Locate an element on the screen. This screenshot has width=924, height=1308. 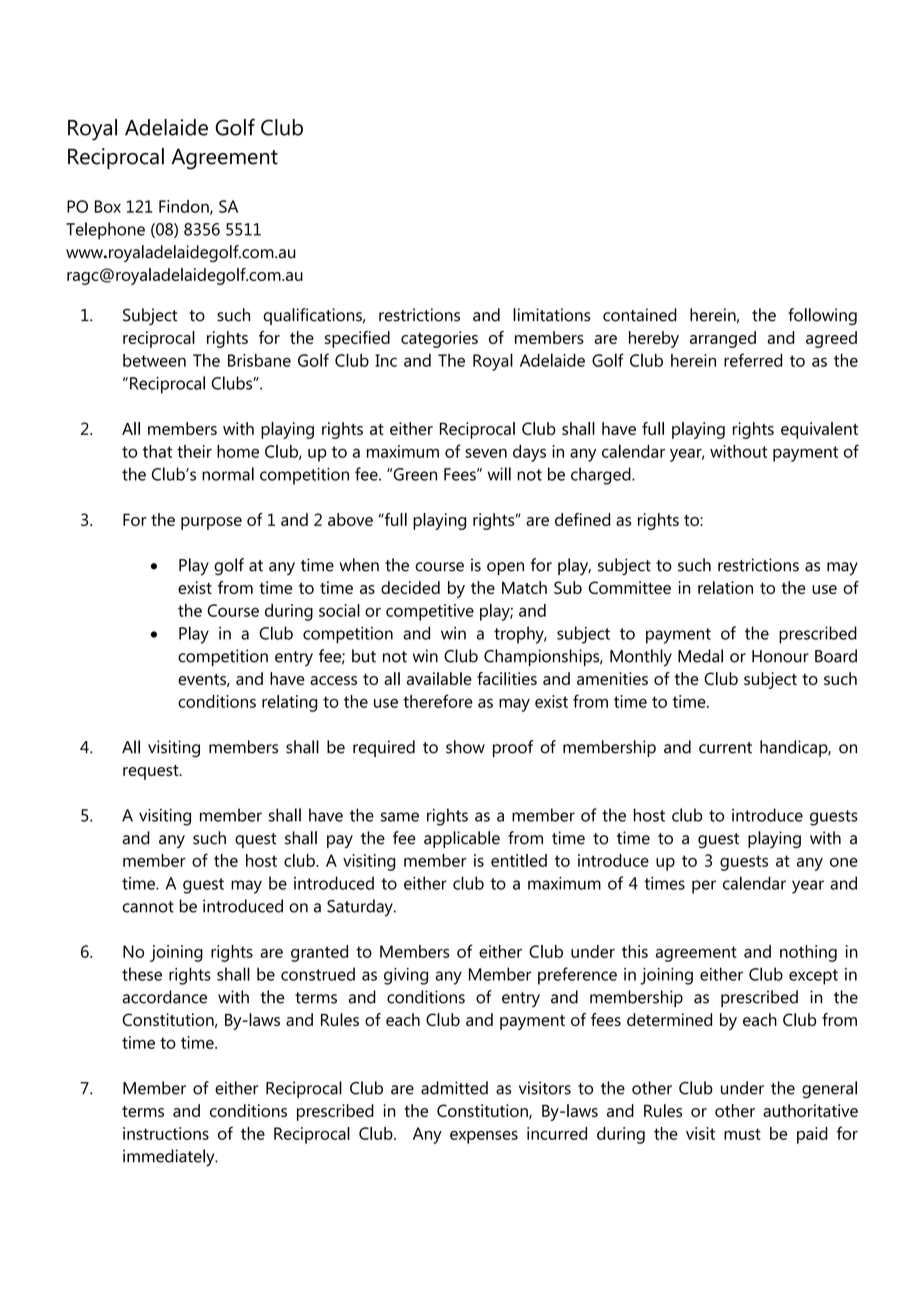
instructions is located at coordinates (166, 1133).
